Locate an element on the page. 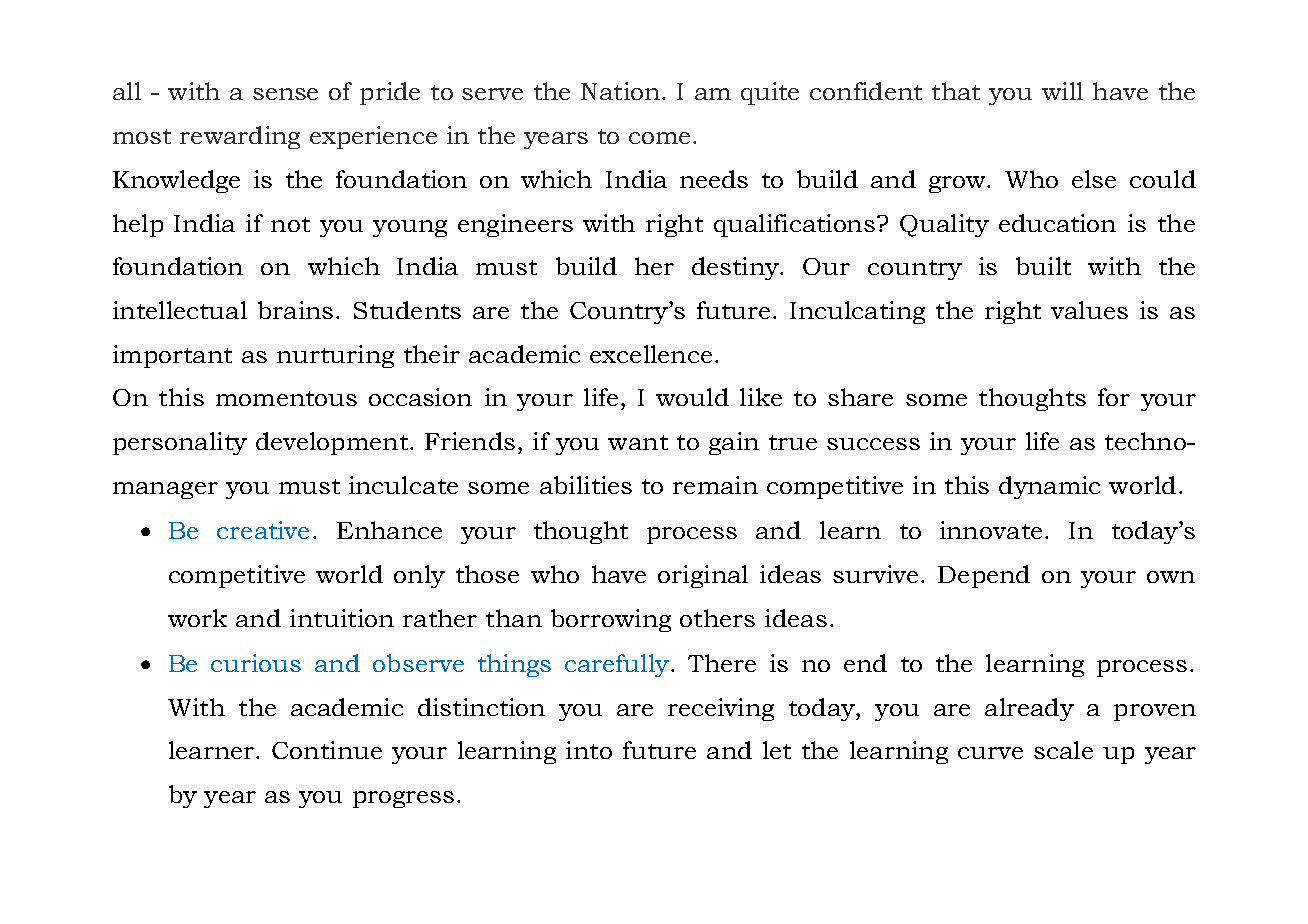 This document has width=1308, height=924. work is located at coordinates (197, 618).
